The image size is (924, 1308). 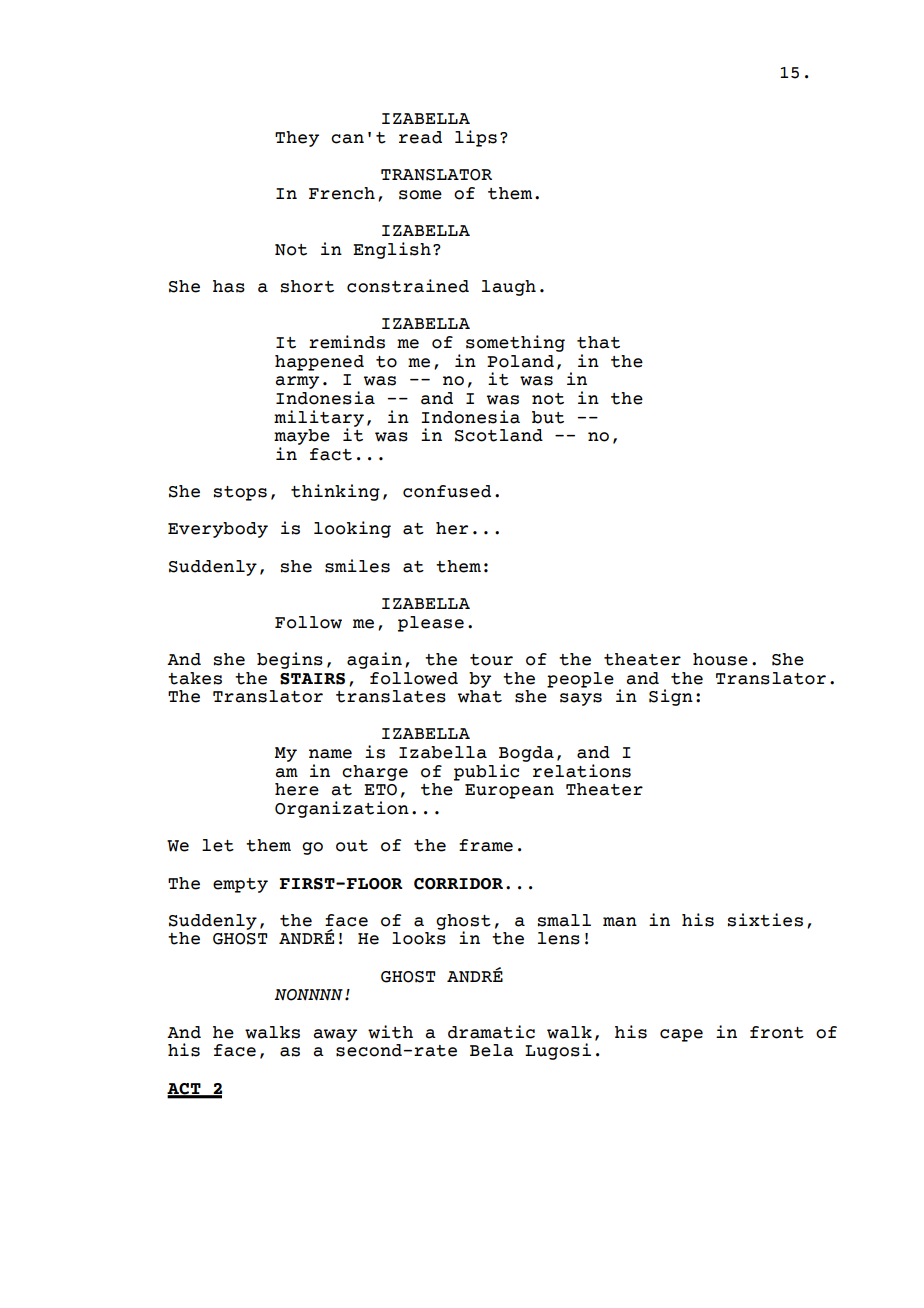 I want to click on name, so click(x=330, y=754).
